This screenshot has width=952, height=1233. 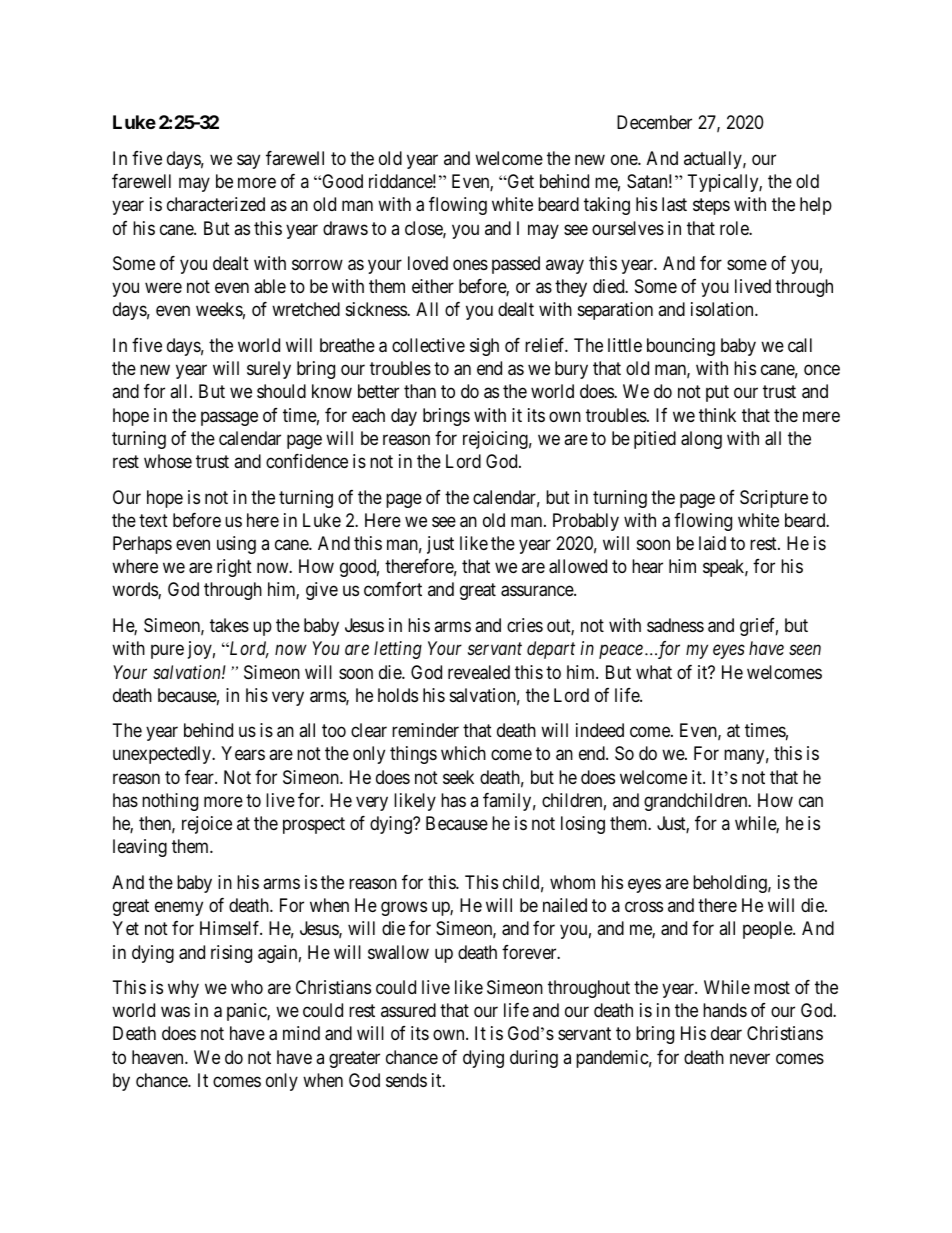 I want to click on along, so click(x=701, y=440).
